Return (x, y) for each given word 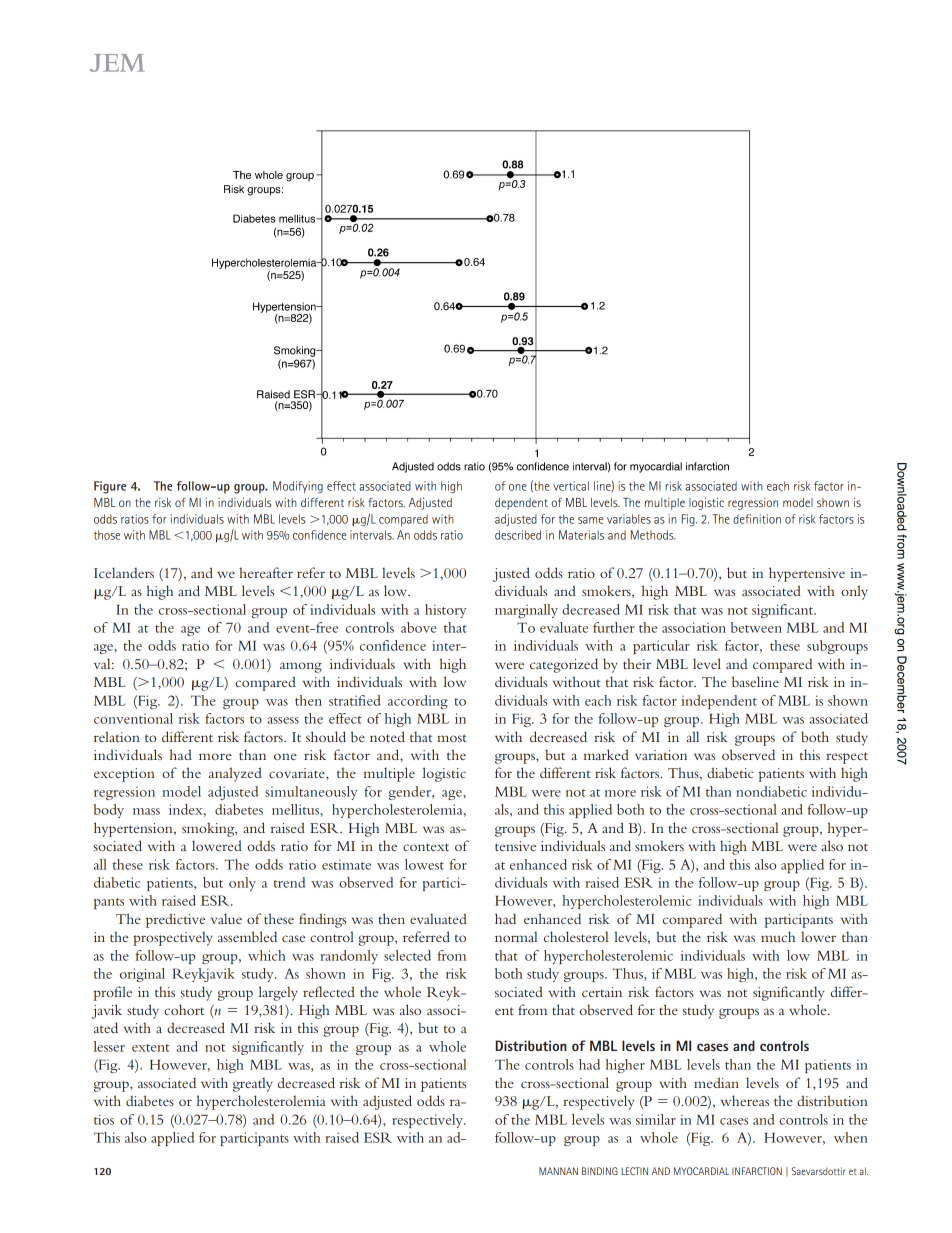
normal (516, 936)
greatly (253, 1084)
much (778, 936)
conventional (133, 718)
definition (757, 519)
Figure (110, 487)
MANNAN (558, 1171)
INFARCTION (757, 1171)
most (452, 738)
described (518, 535)
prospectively (173, 938)
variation (661, 755)
